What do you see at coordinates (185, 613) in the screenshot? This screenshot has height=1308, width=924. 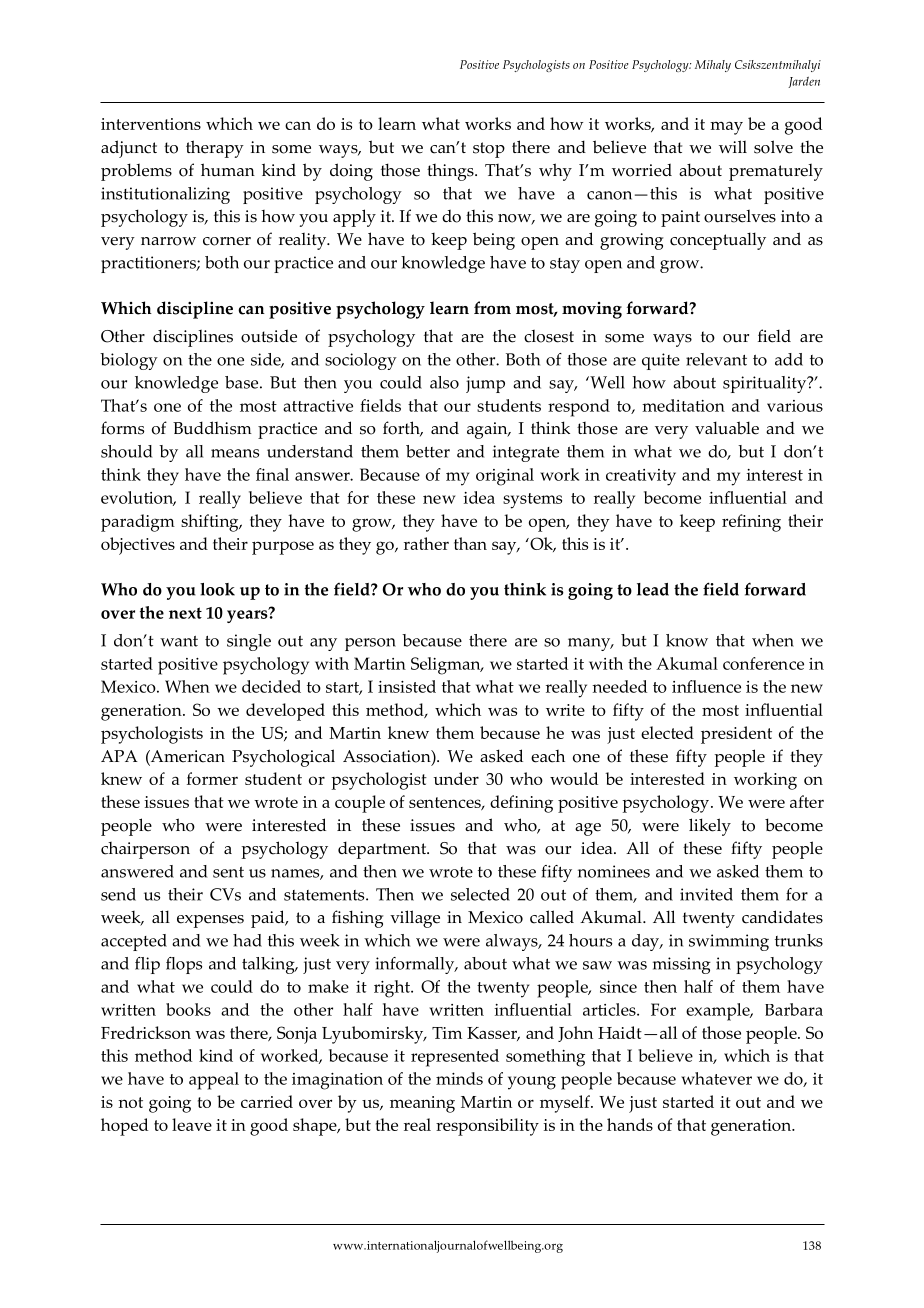 I see `next` at bounding box center [185, 613].
